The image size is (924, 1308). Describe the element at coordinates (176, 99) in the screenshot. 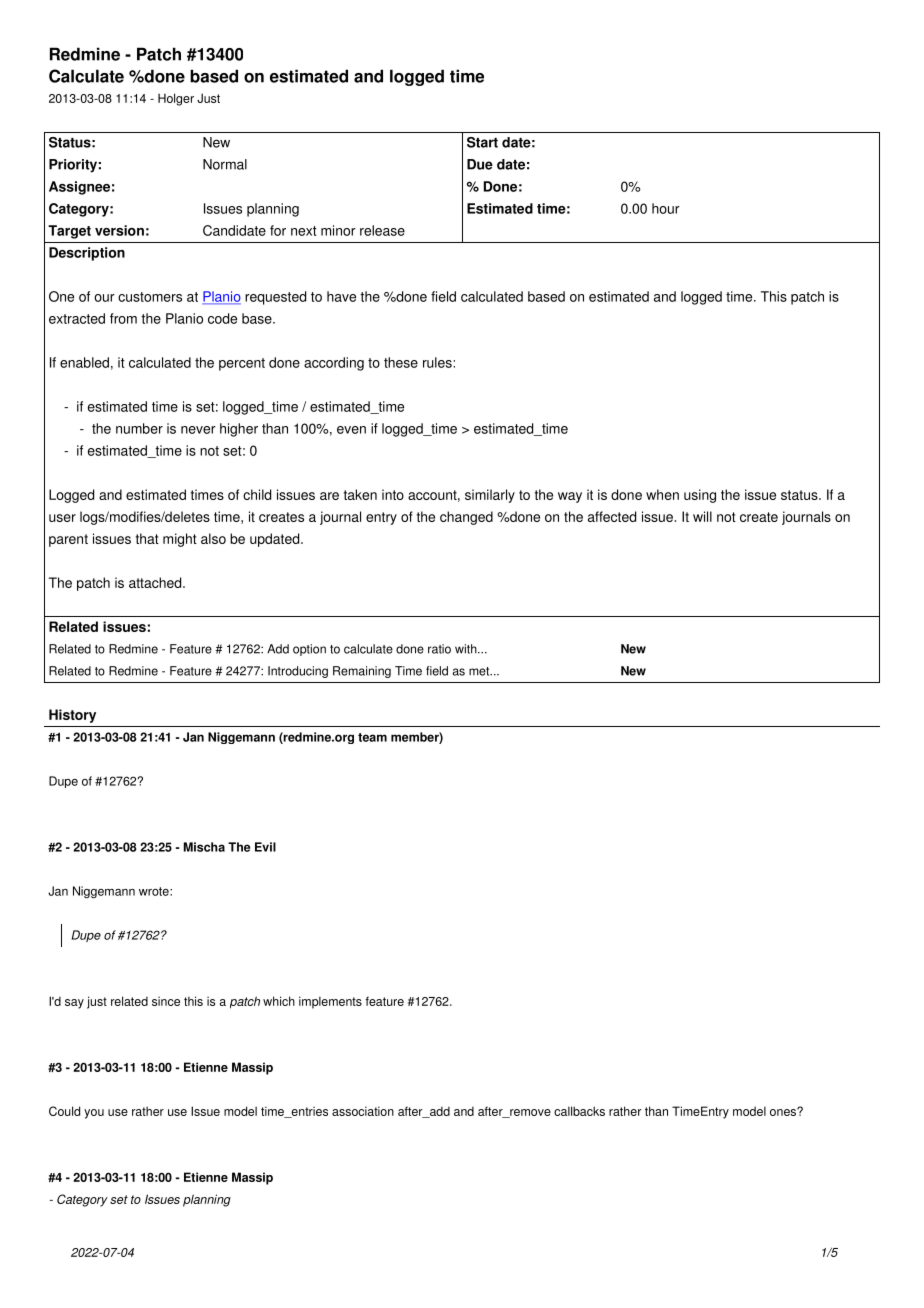

I see `Holger` at that location.
